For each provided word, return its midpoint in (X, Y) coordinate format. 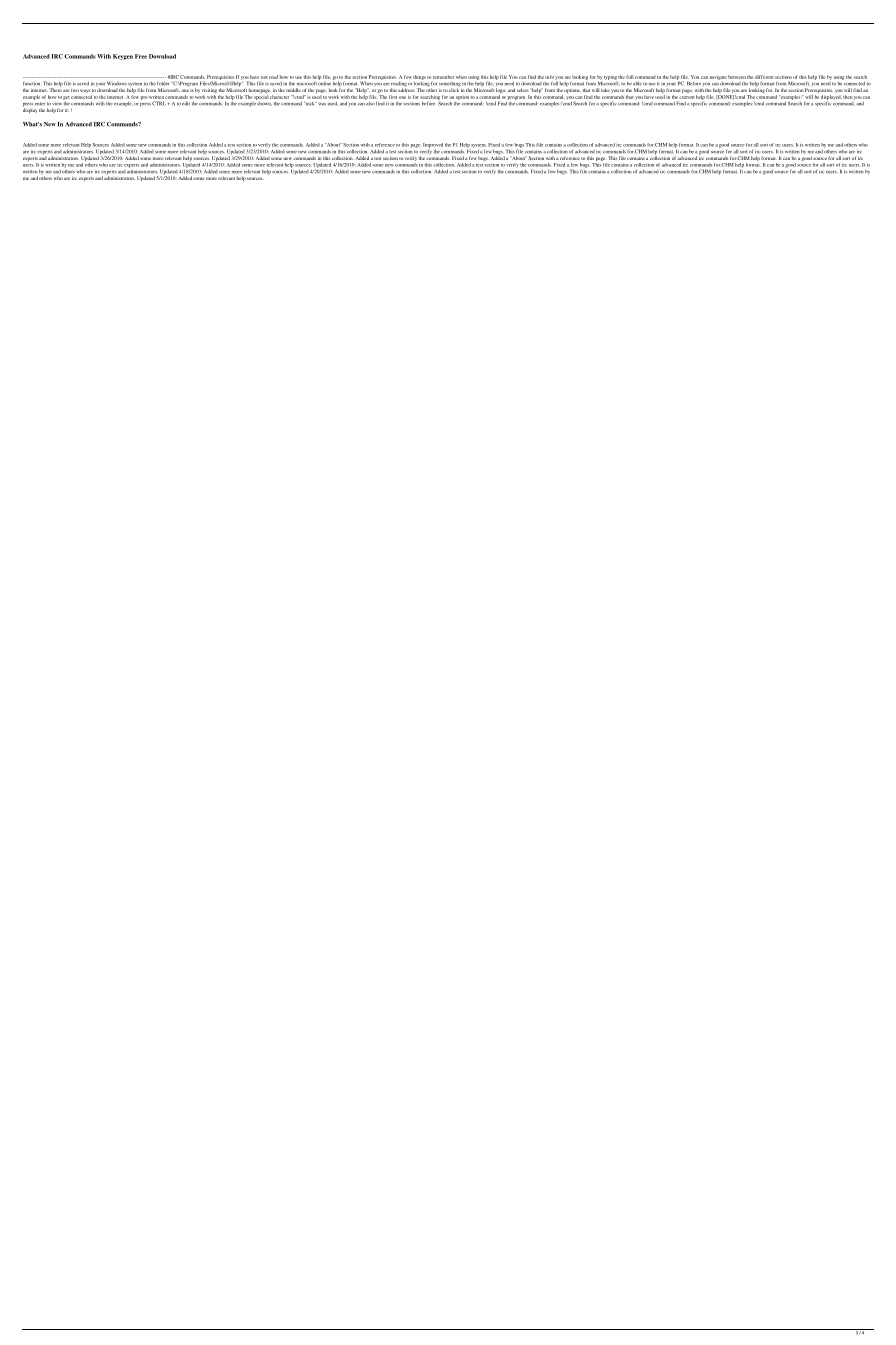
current (686, 97)
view (57, 104)
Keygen (123, 57)
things (419, 78)
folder (163, 83)
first (393, 97)
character (279, 97)
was (322, 104)
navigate (718, 77)
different (764, 77)
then (848, 97)
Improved (433, 146)
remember (443, 77)
